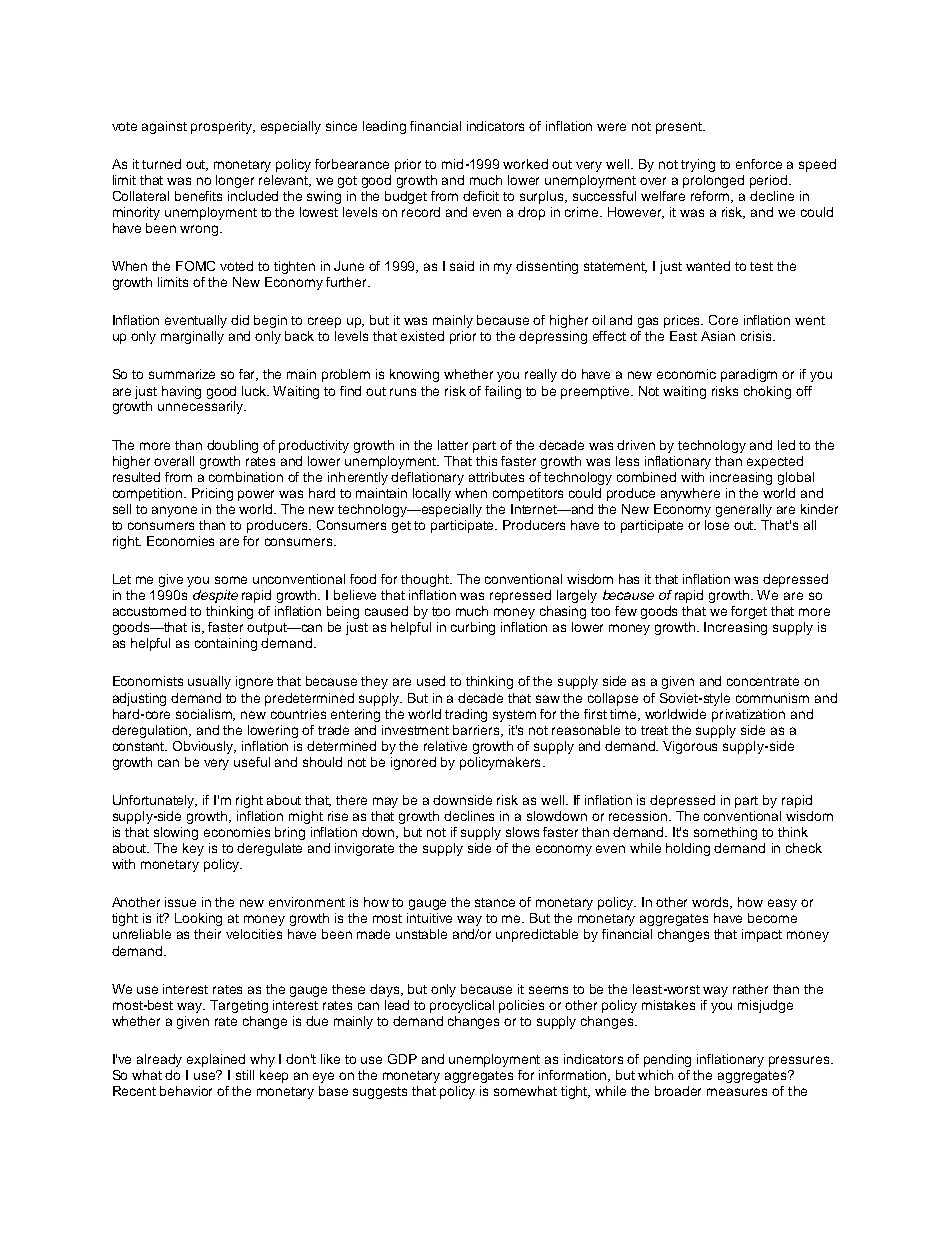  I want to click on measures, so click(737, 1092).
